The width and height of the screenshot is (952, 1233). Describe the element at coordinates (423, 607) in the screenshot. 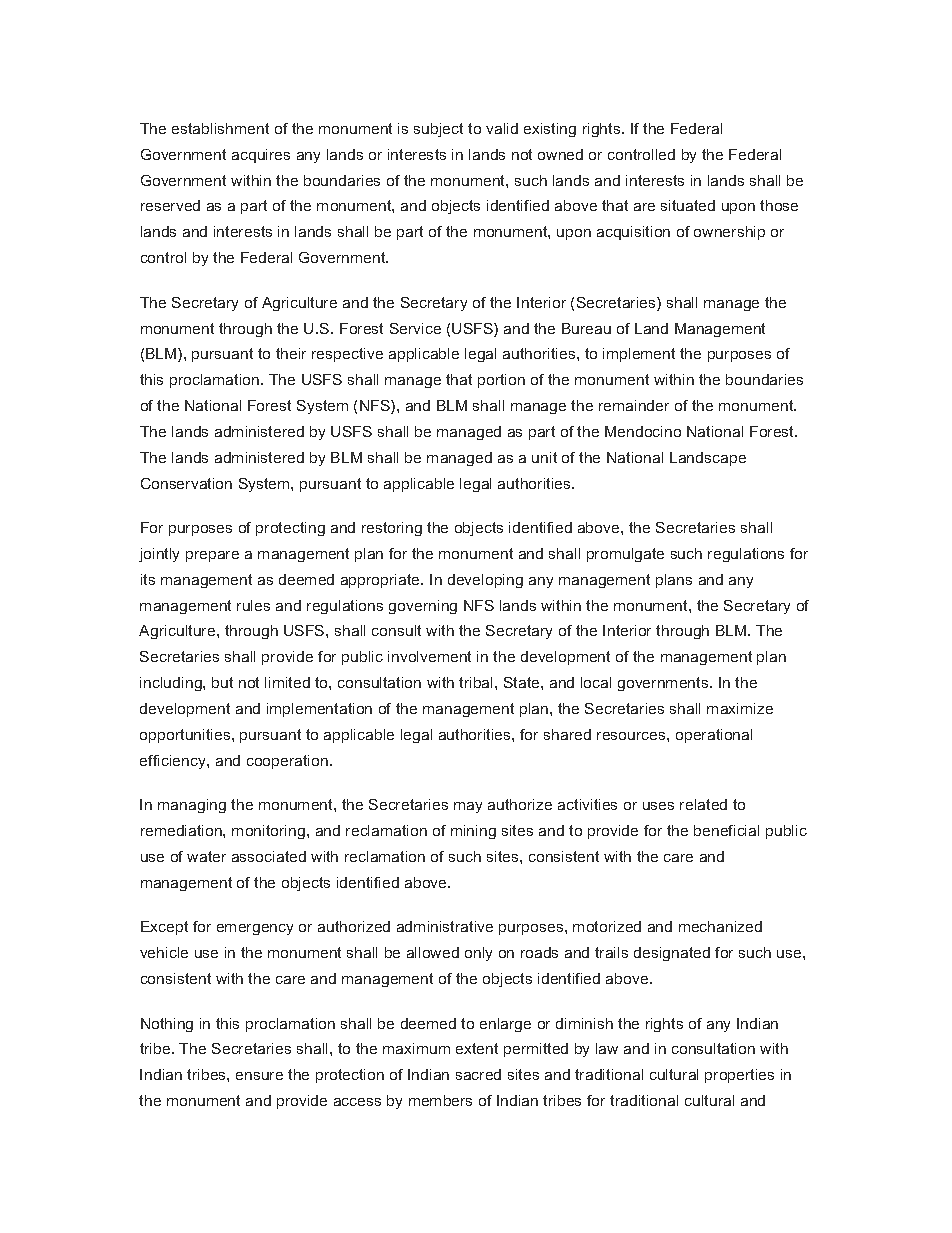

I see `governing` at that location.
